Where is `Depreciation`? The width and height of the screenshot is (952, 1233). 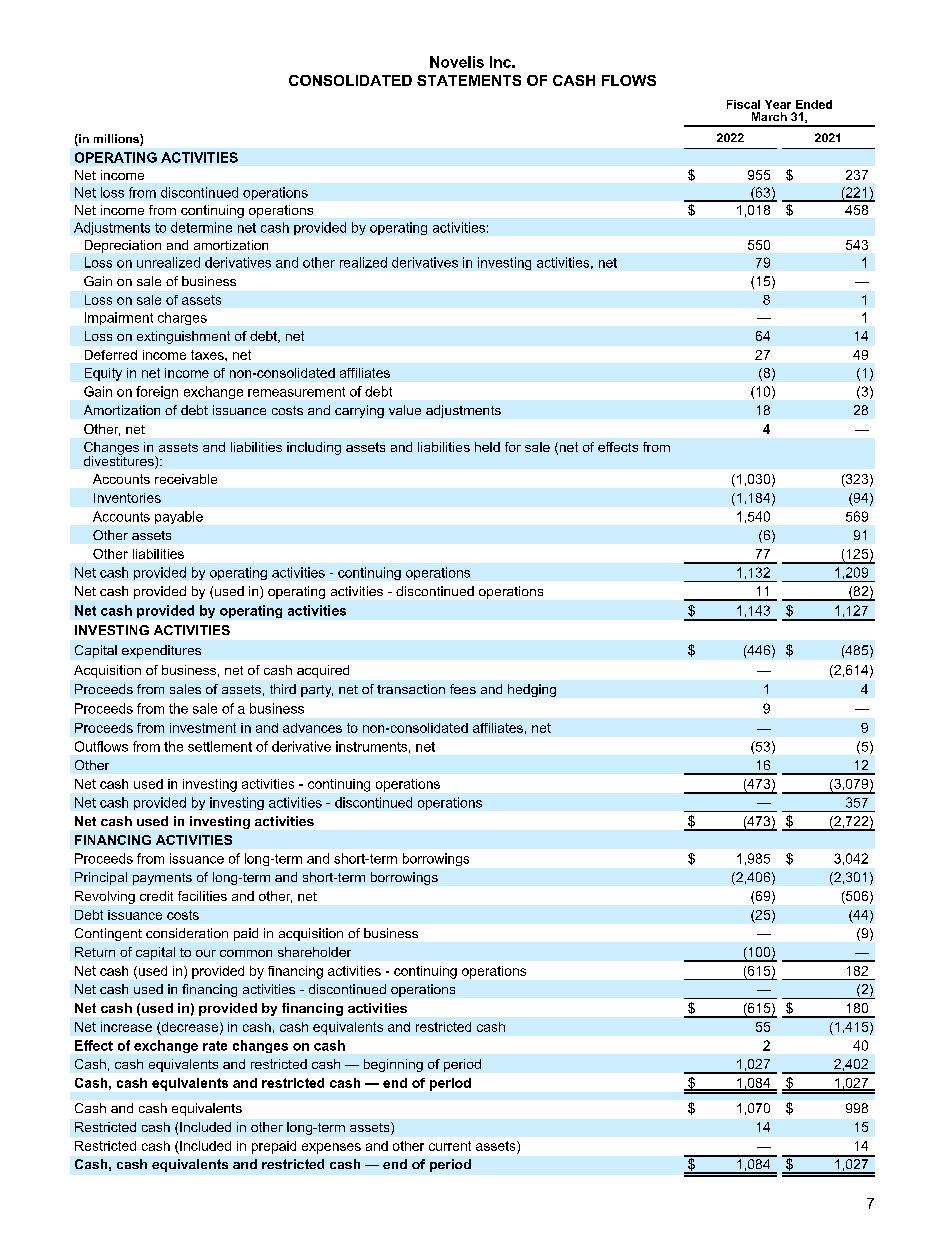 Depreciation is located at coordinates (123, 246).
